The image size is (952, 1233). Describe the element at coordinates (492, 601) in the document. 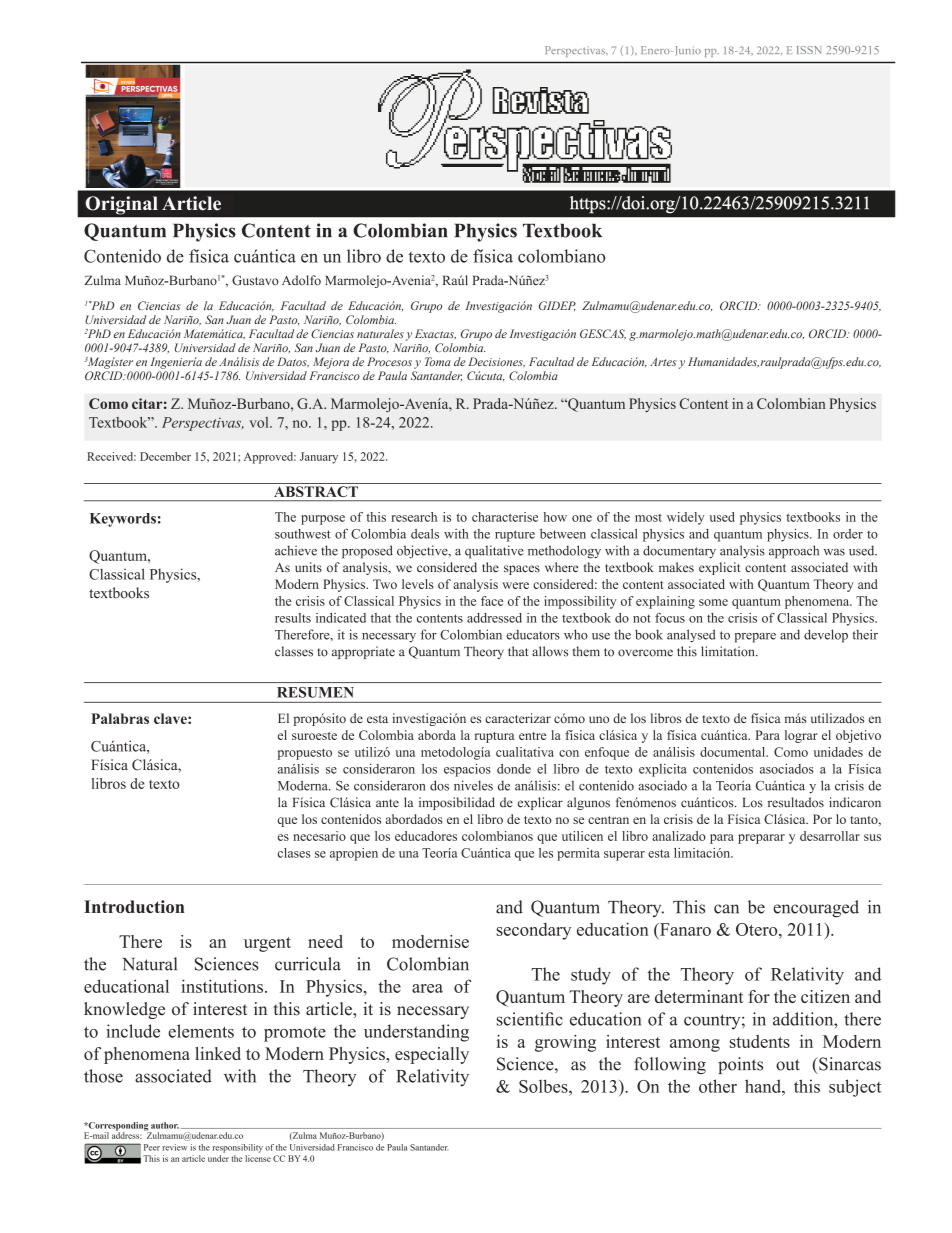

I see `face` at that location.
